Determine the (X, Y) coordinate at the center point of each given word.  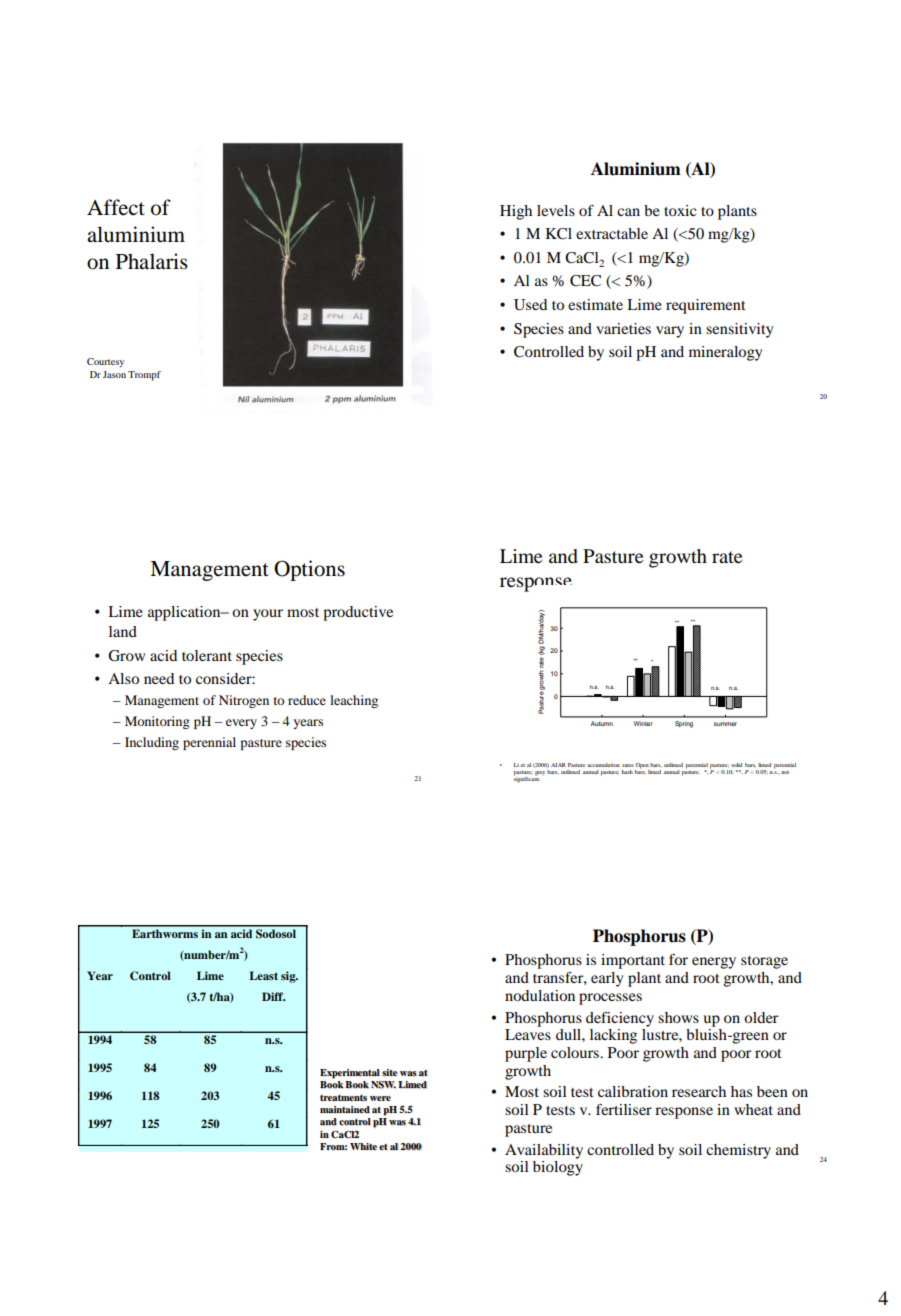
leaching (354, 701)
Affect (116, 207)
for (678, 959)
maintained (345, 1109)
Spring (684, 724)
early (607, 979)
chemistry (738, 1151)
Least (263, 975)
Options (309, 570)
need (159, 678)
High (516, 212)
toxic (680, 210)
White (363, 1146)
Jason (114, 374)
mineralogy (725, 353)
